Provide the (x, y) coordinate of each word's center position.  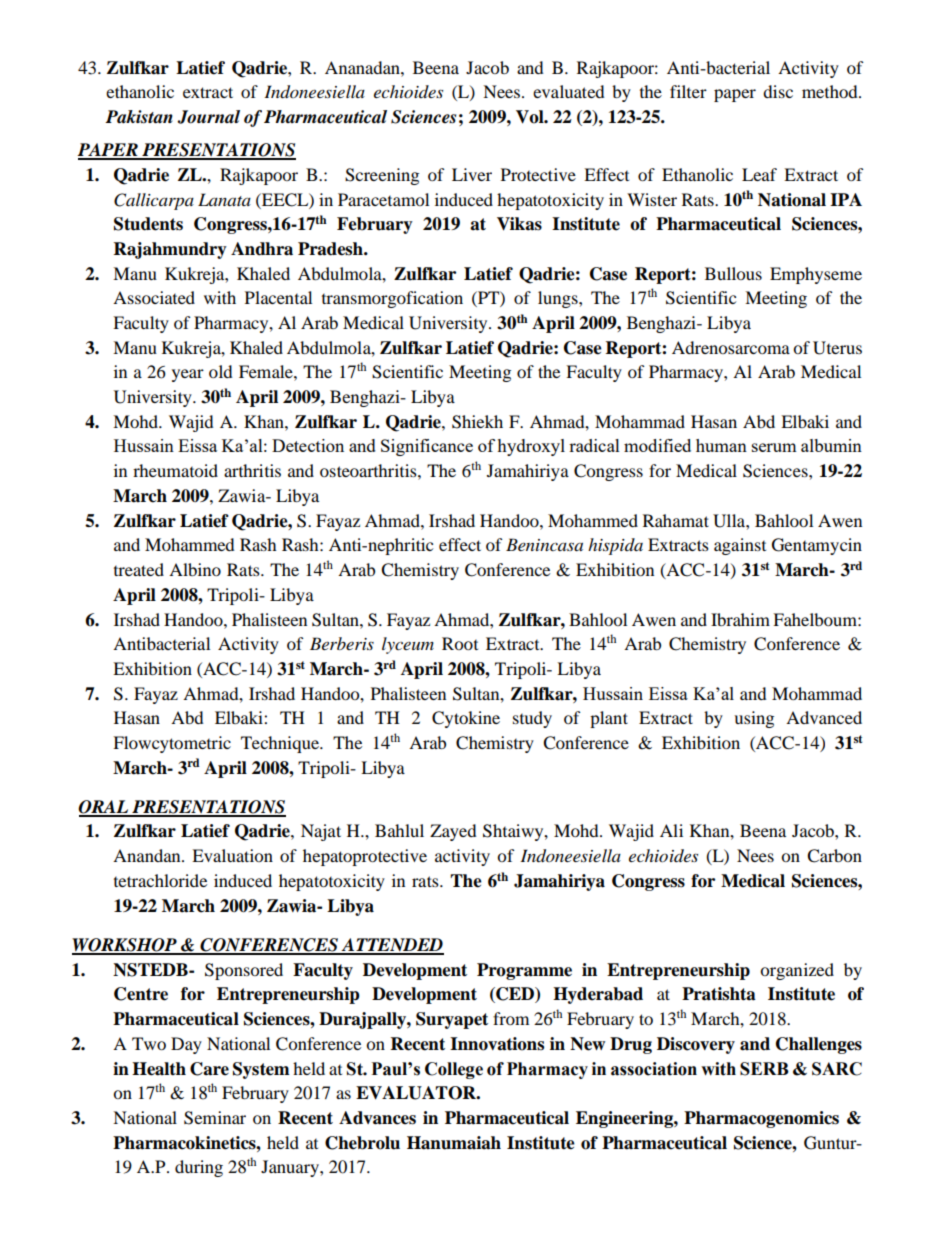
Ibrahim (740, 619)
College (454, 1070)
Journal (208, 117)
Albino (195, 569)
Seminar (215, 1118)
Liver (472, 174)
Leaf (759, 174)
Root (460, 643)
